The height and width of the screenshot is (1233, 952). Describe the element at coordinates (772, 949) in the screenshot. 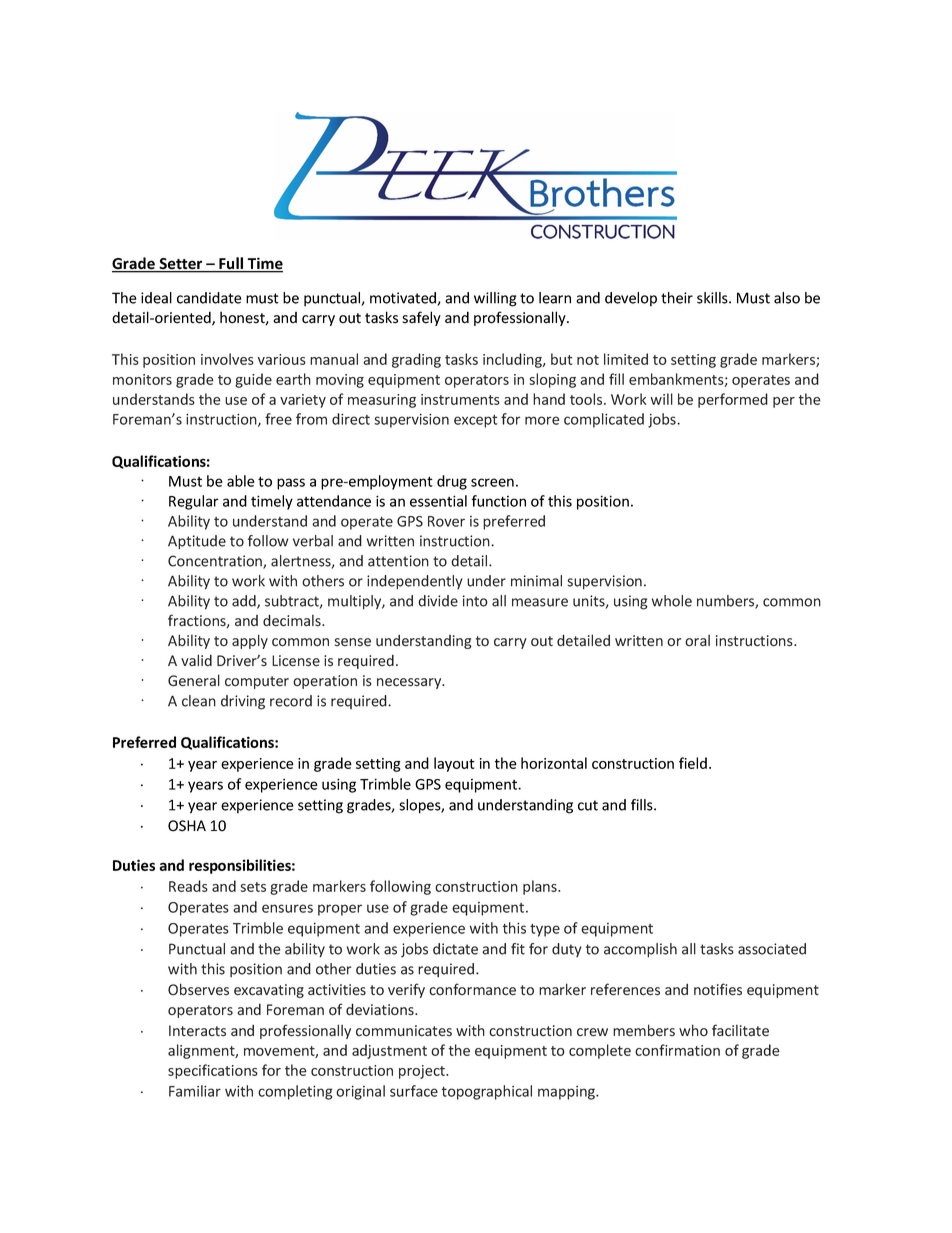

I see `associated` at that location.
